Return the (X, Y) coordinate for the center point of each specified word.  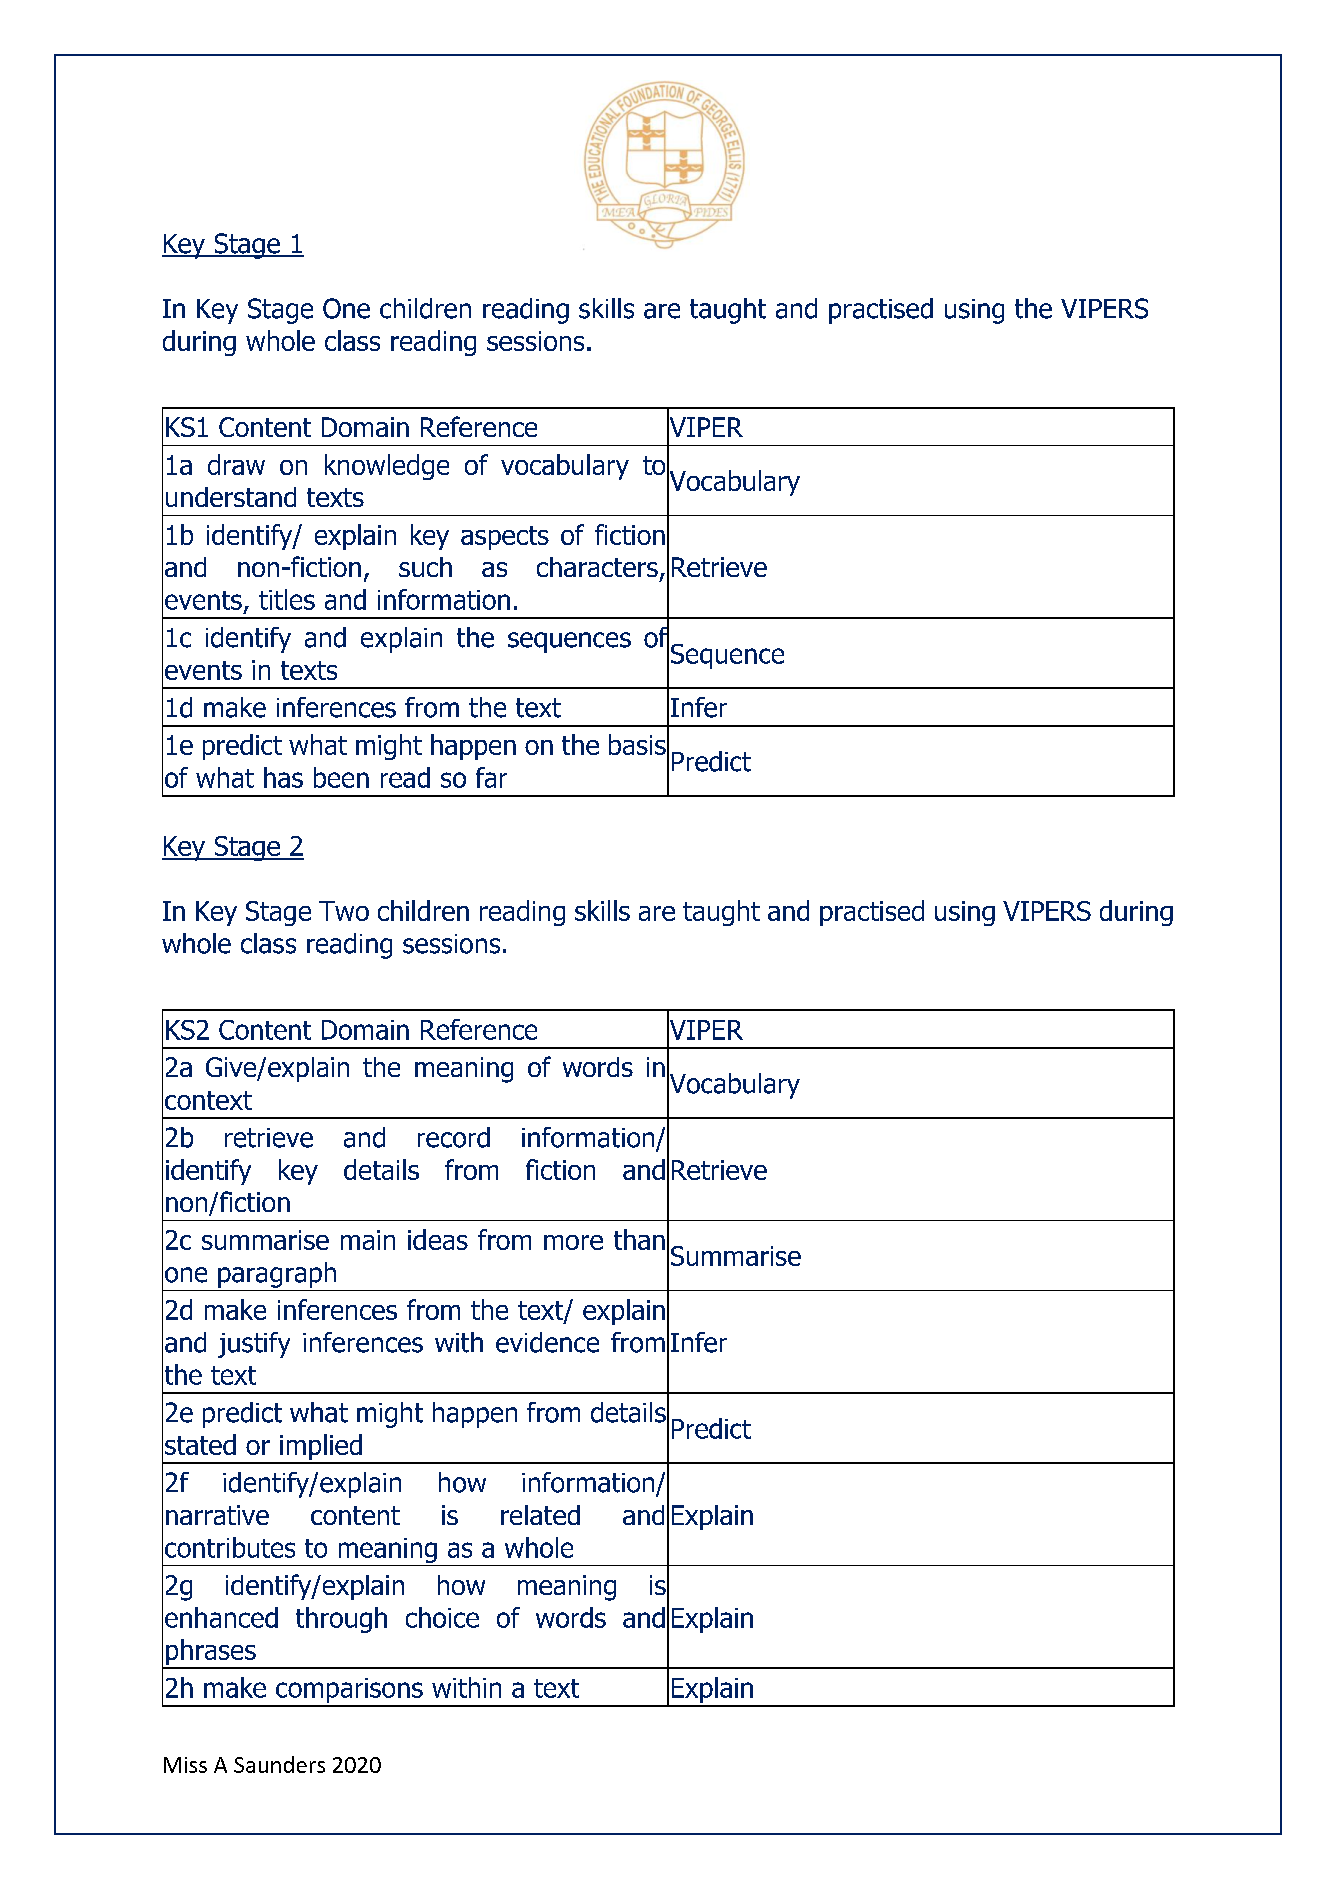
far (491, 777)
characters (597, 567)
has (283, 777)
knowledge (387, 467)
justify (254, 1345)
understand (231, 497)
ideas (438, 1239)
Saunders (279, 1764)
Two (344, 911)
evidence (547, 1342)
